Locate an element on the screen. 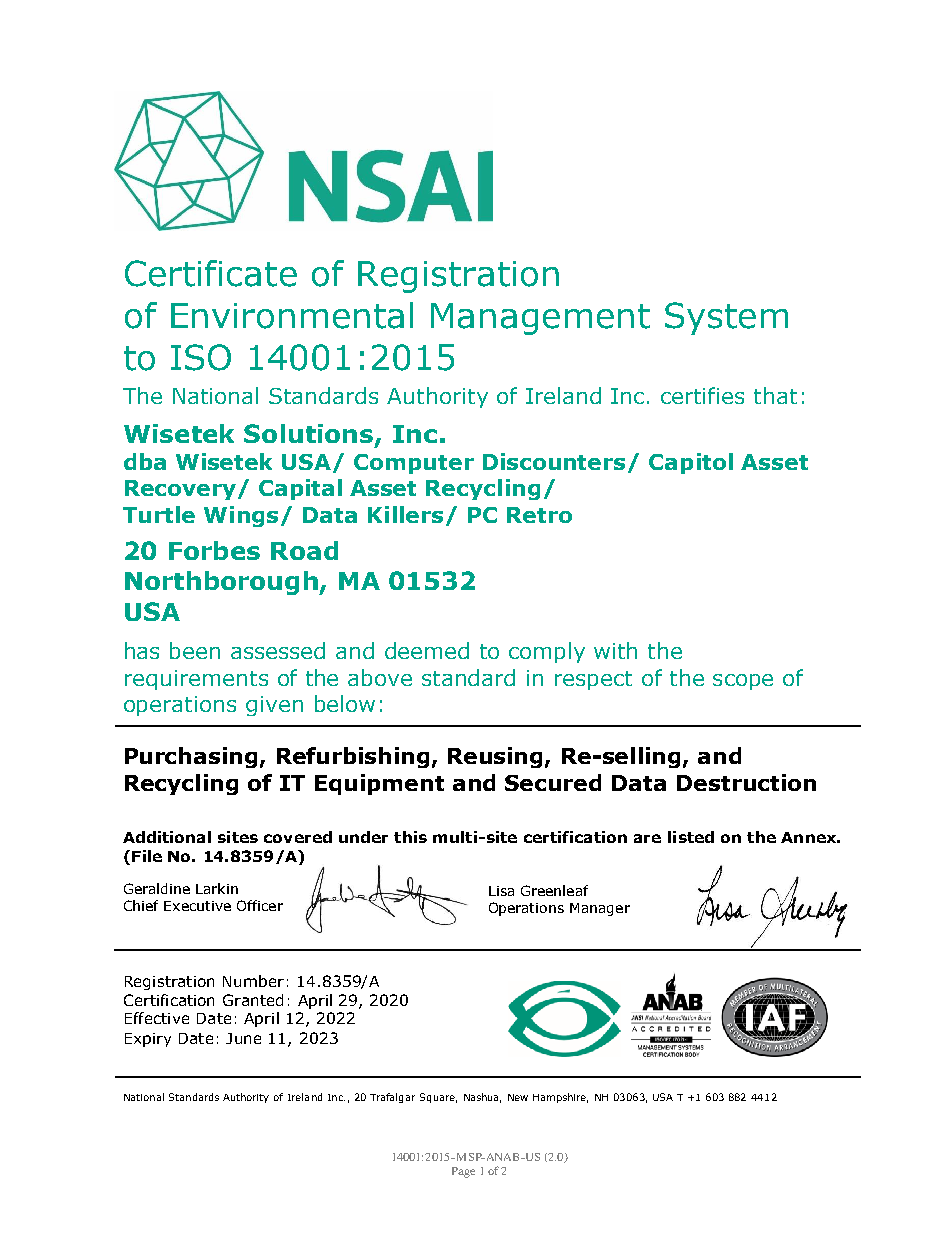 The image size is (952, 1233). with is located at coordinates (615, 650).
